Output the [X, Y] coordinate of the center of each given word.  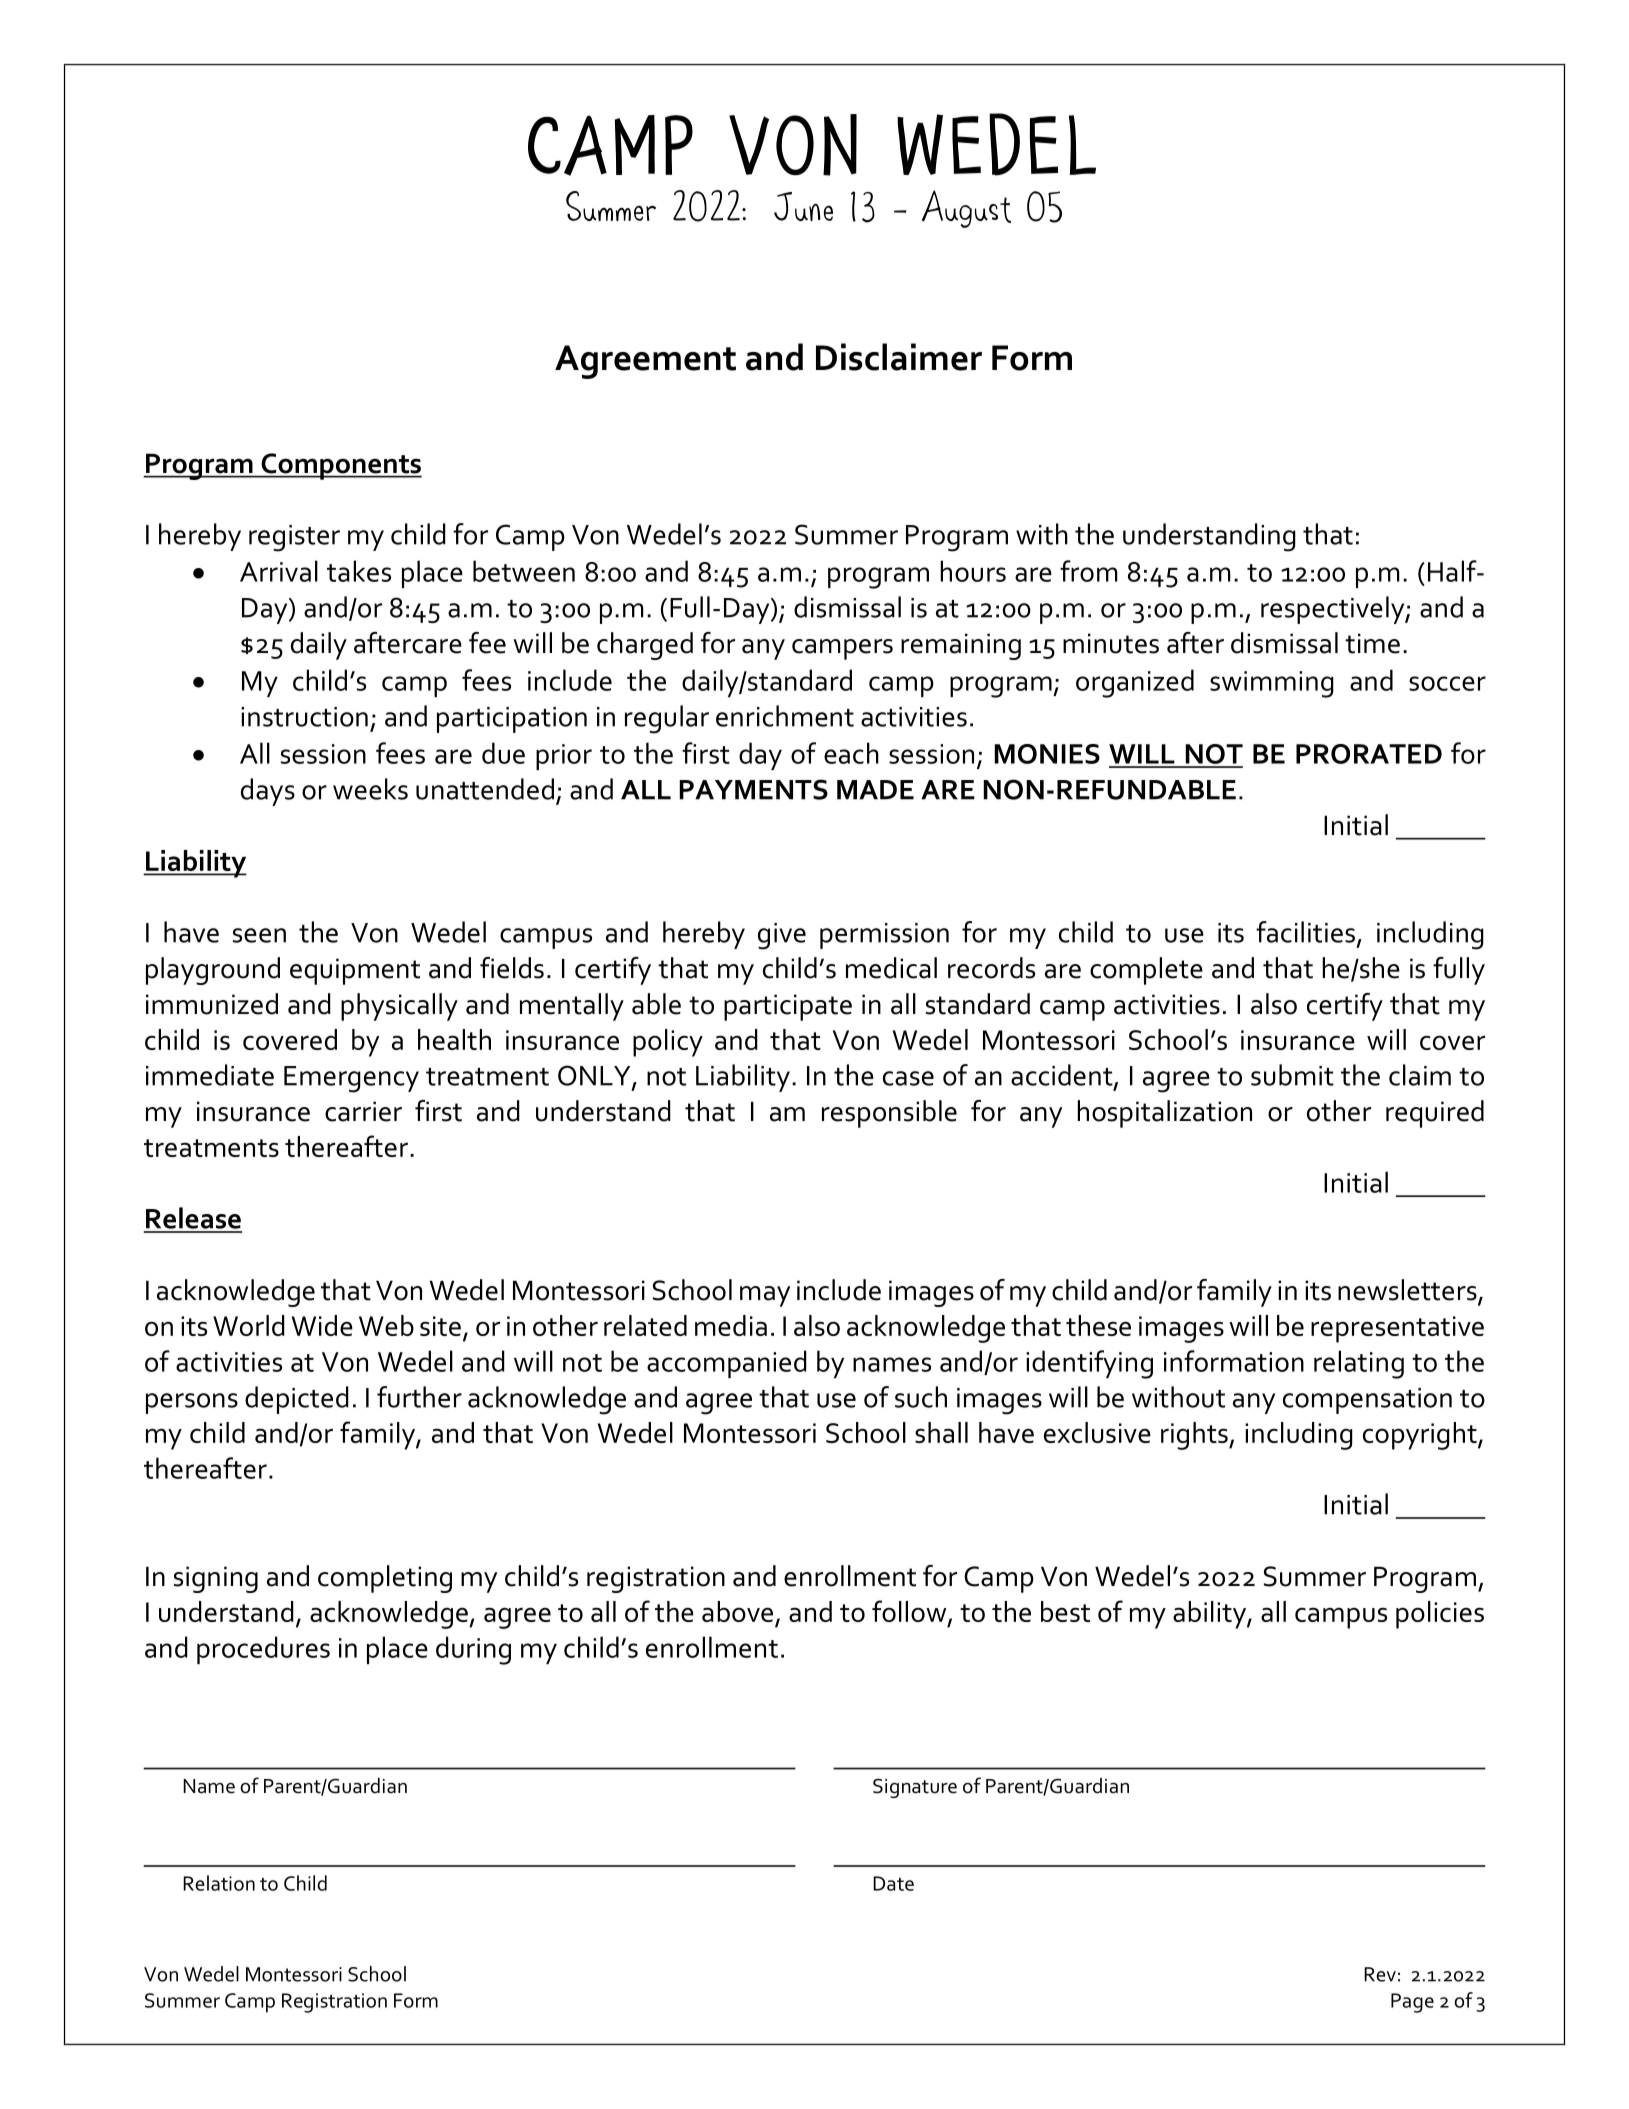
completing [385, 1579]
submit [1292, 1075]
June [803, 206]
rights [1195, 1436]
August [966, 209]
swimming [1272, 684]
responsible [889, 1114]
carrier [363, 1111]
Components [340, 466]
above [737, 1611]
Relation [219, 1883]
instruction [304, 717]
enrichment [785, 716]
